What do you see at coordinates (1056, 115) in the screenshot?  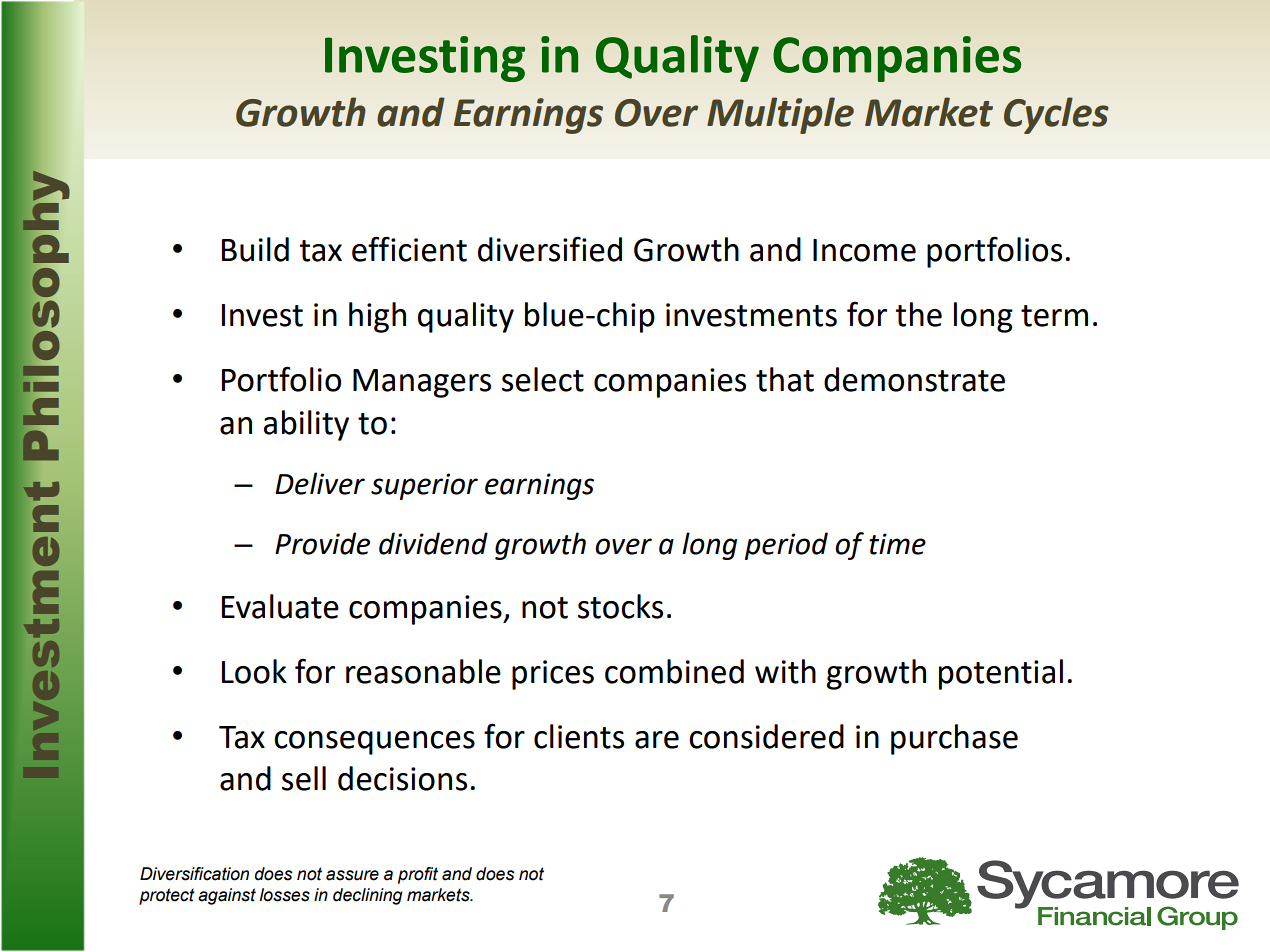 I see `Cycles` at bounding box center [1056, 115].
